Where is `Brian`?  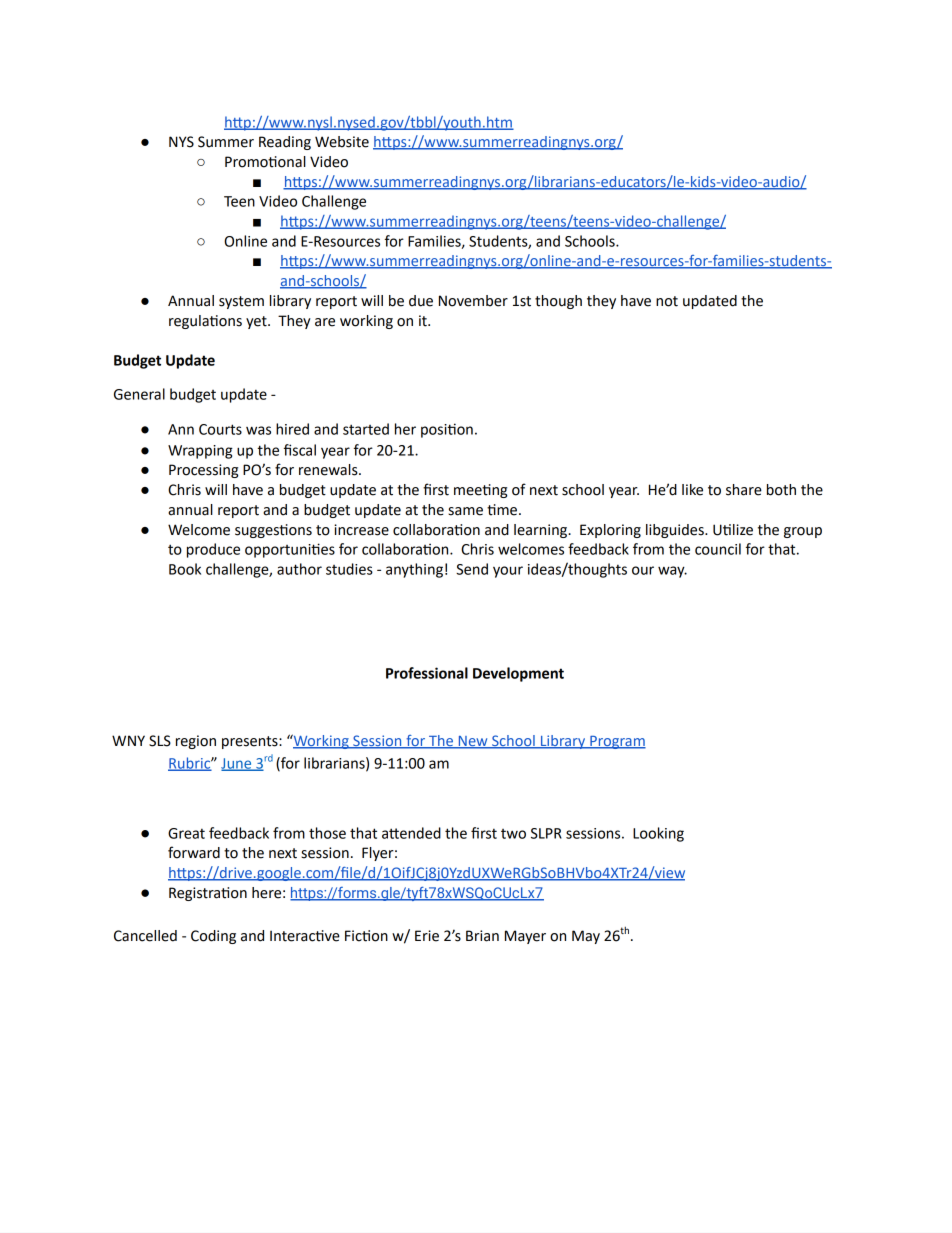
Brian is located at coordinates (482, 936).
